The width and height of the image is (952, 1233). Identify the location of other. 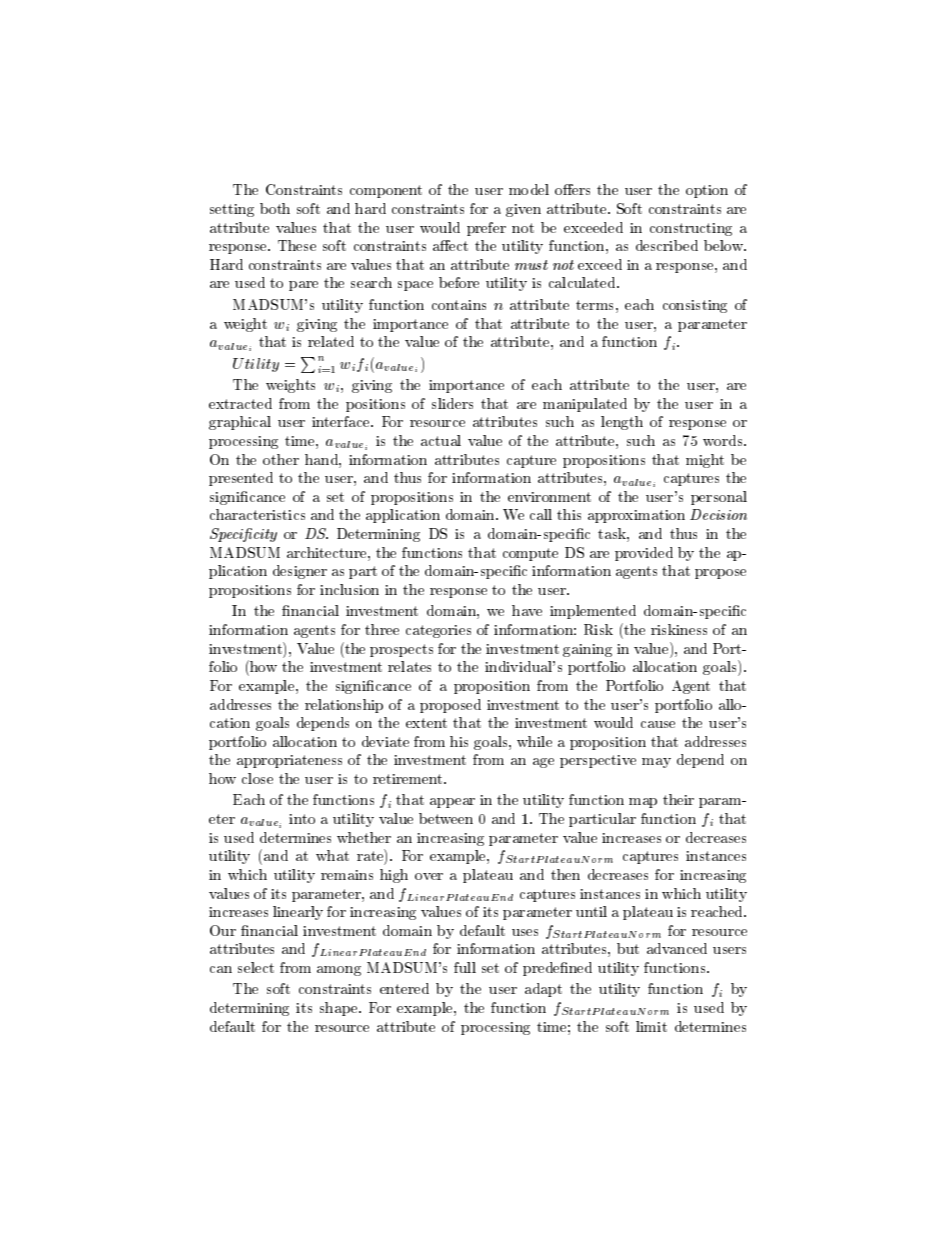
(281, 459).
